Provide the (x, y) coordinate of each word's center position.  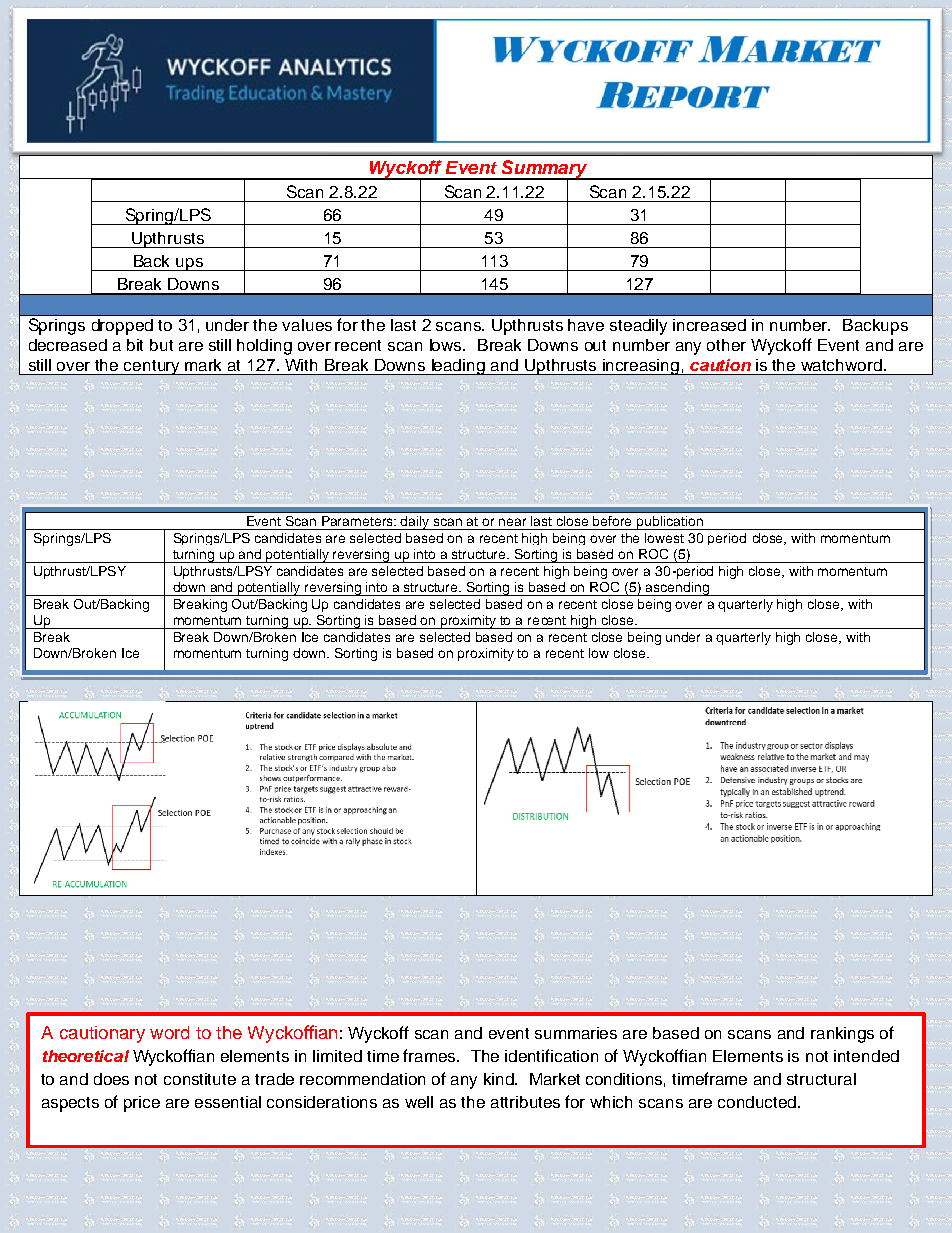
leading (458, 367)
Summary (545, 170)
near (512, 522)
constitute (200, 1079)
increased (709, 325)
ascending (678, 589)
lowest (664, 538)
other (726, 345)
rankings (842, 1035)
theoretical (86, 1056)
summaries (576, 1033)
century (152, 367)
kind (500, 1079)
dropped (122, 327)
